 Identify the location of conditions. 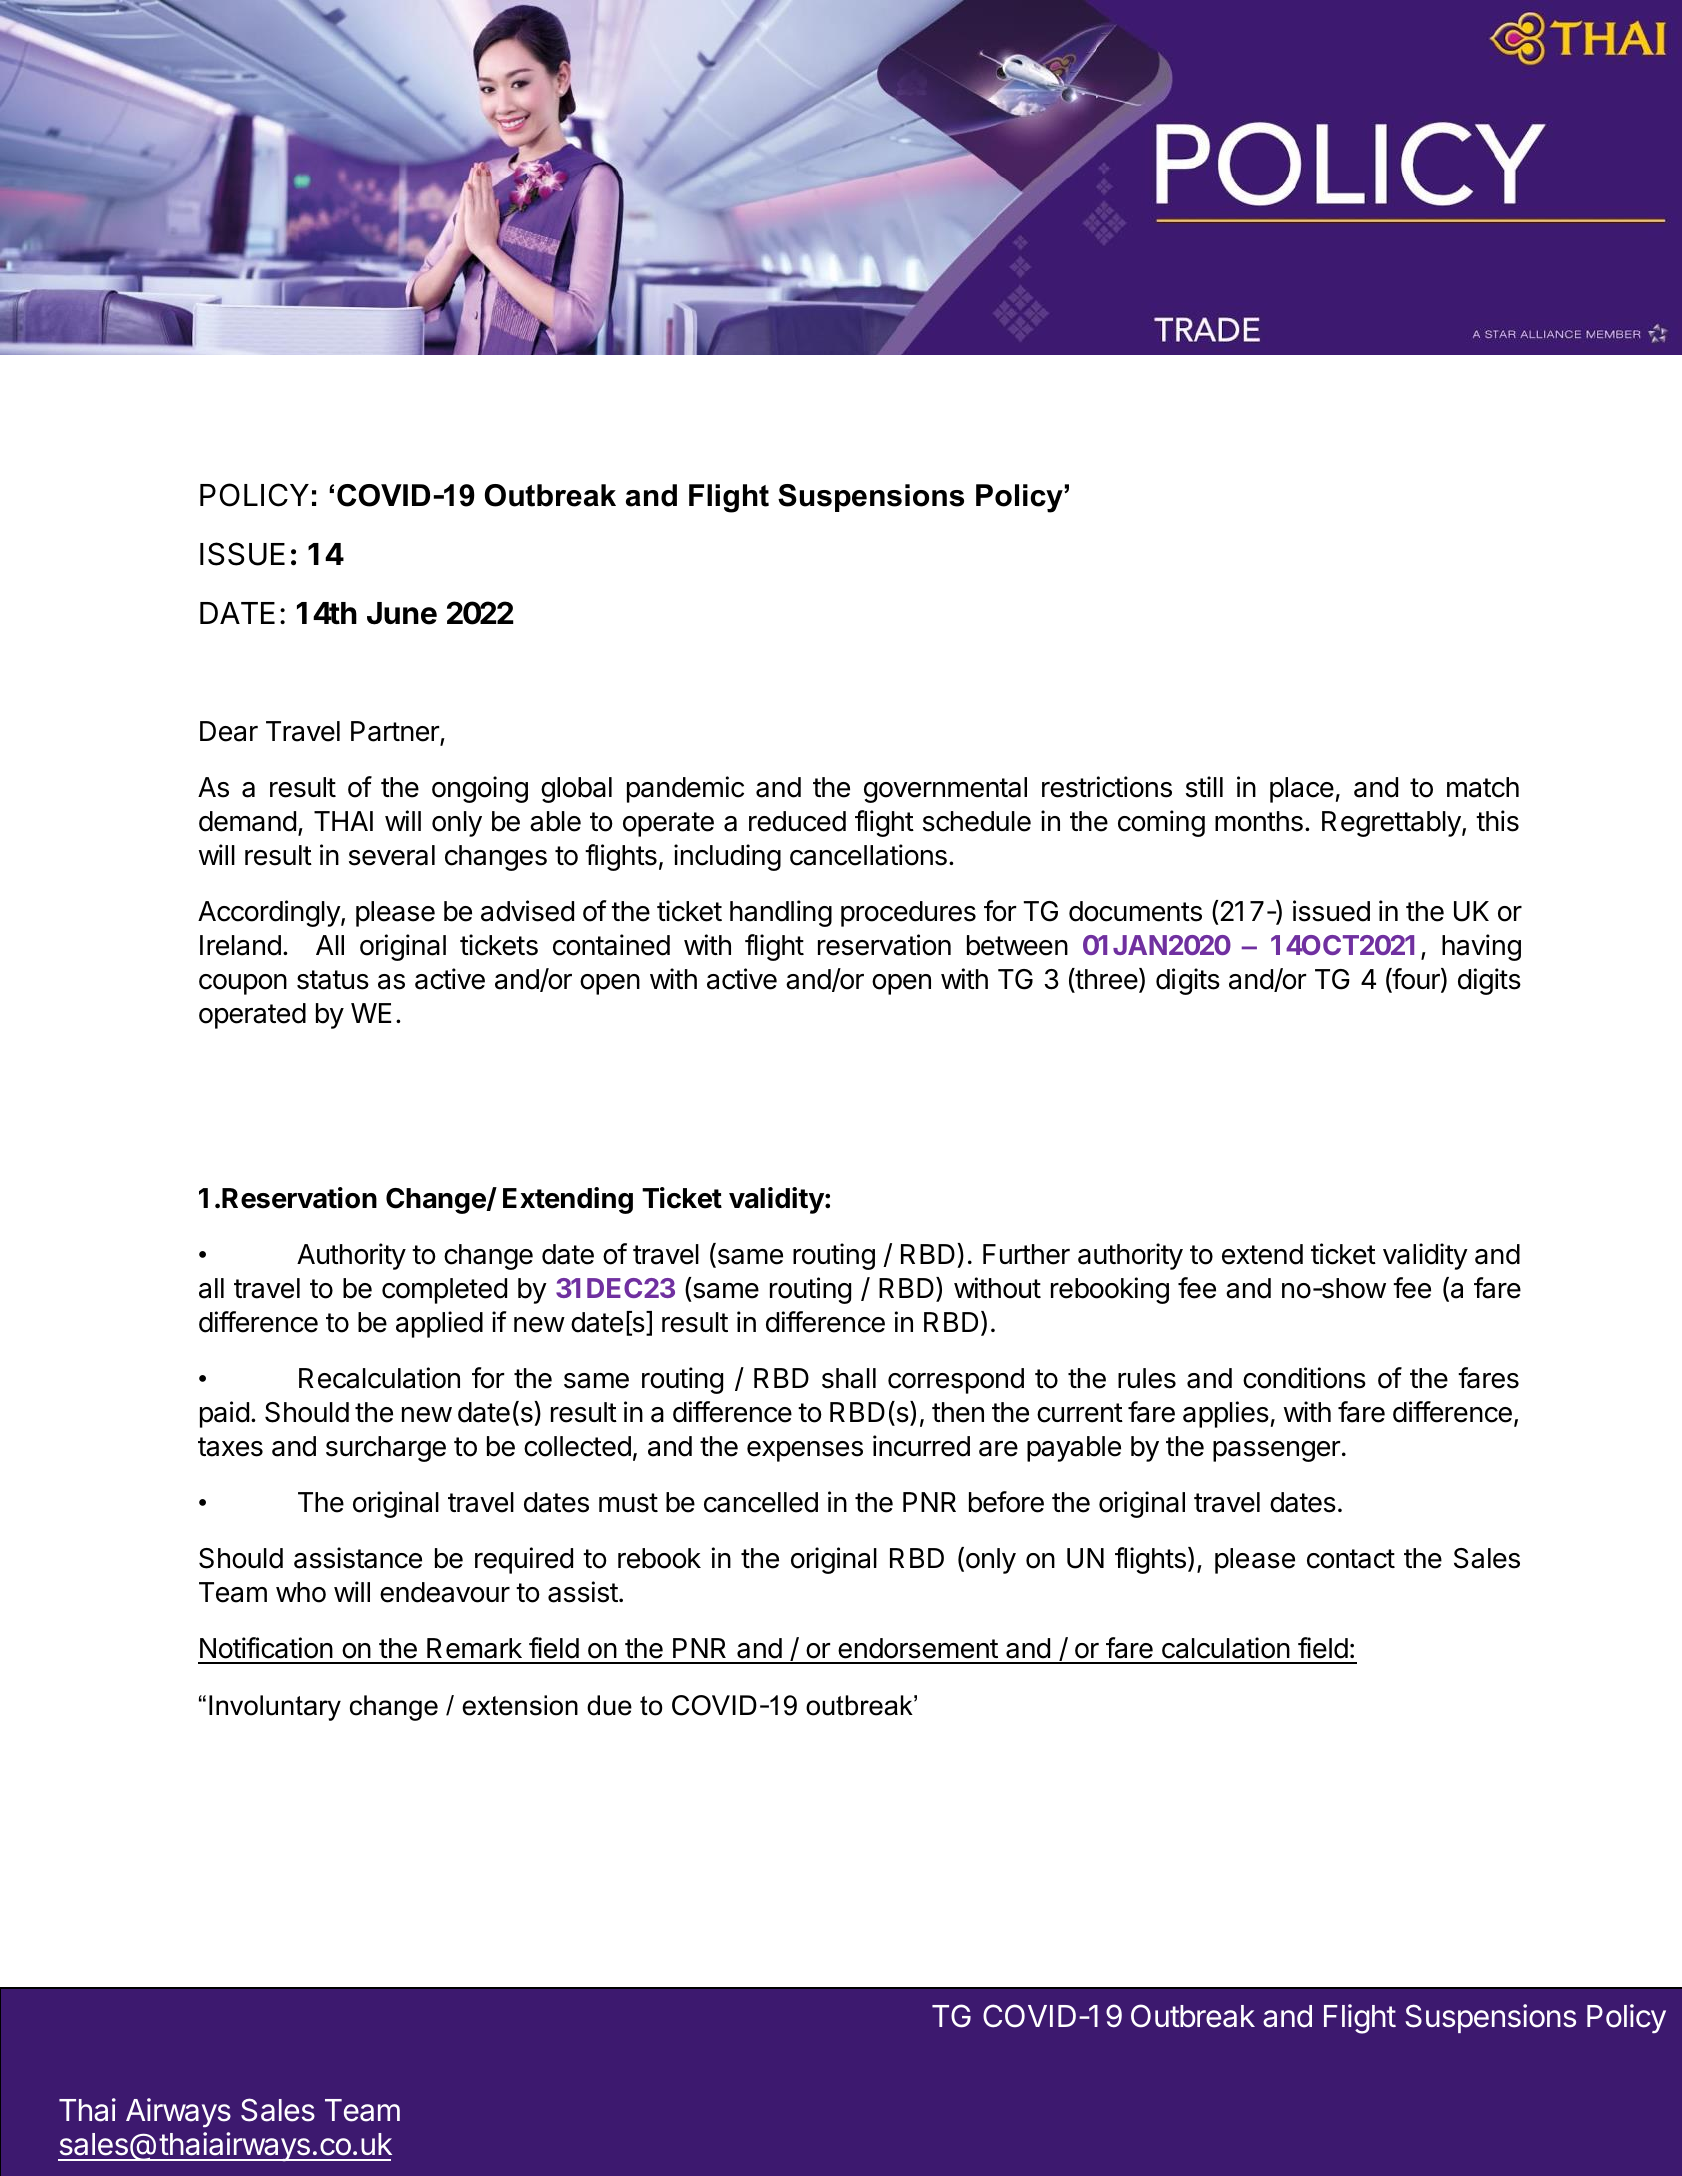
(1304, 1378).
